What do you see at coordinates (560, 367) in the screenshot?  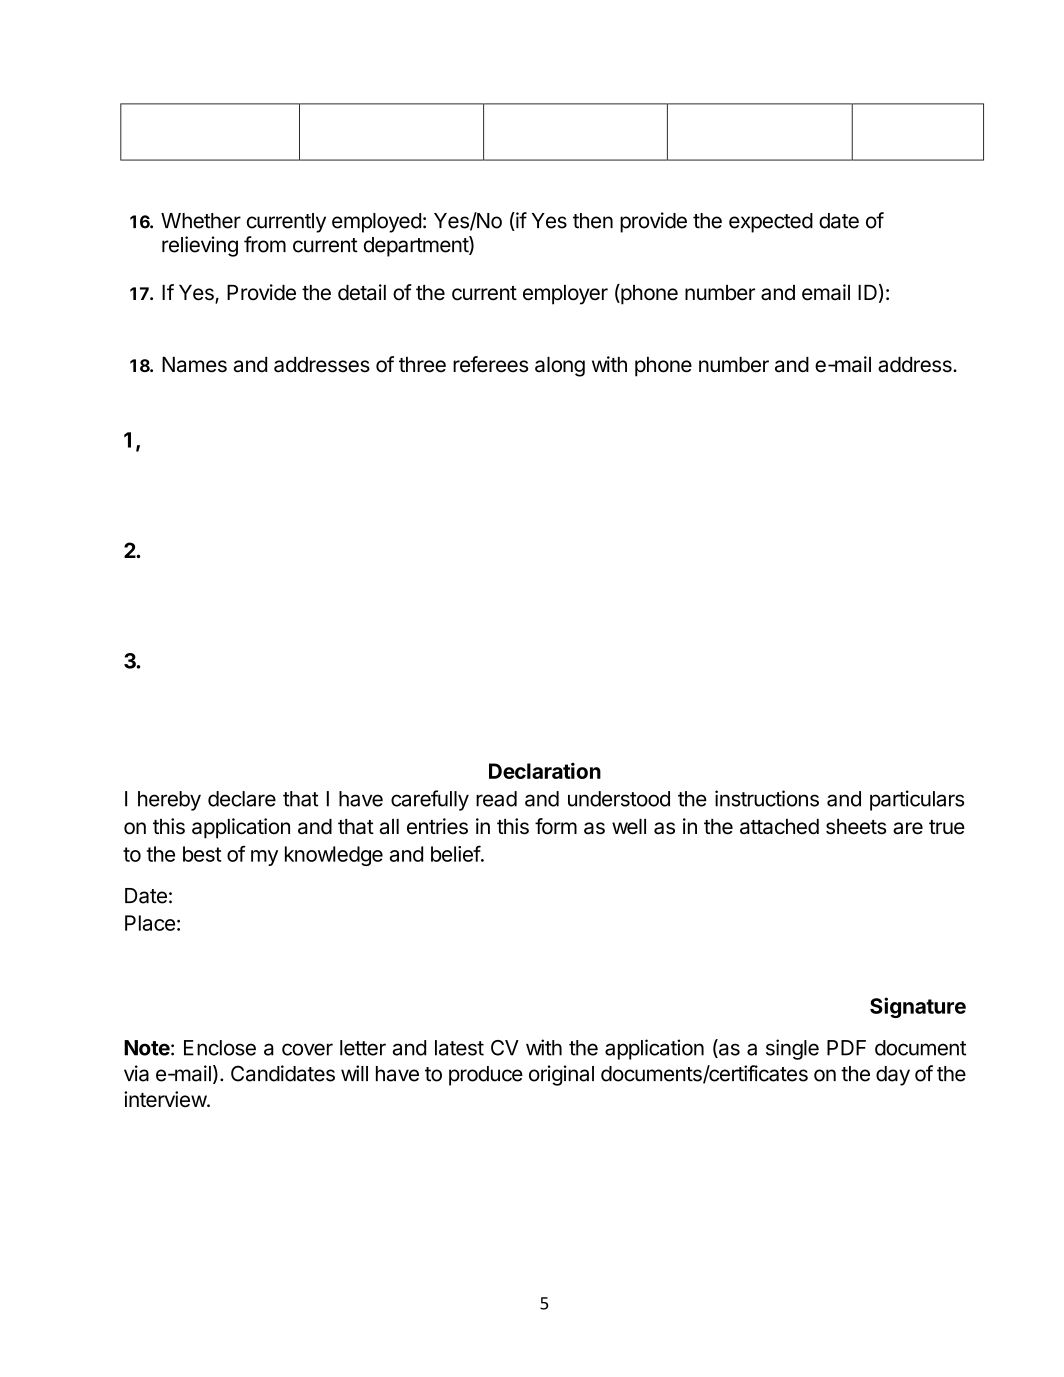 I see `along` at bounding box center [560, 367].
